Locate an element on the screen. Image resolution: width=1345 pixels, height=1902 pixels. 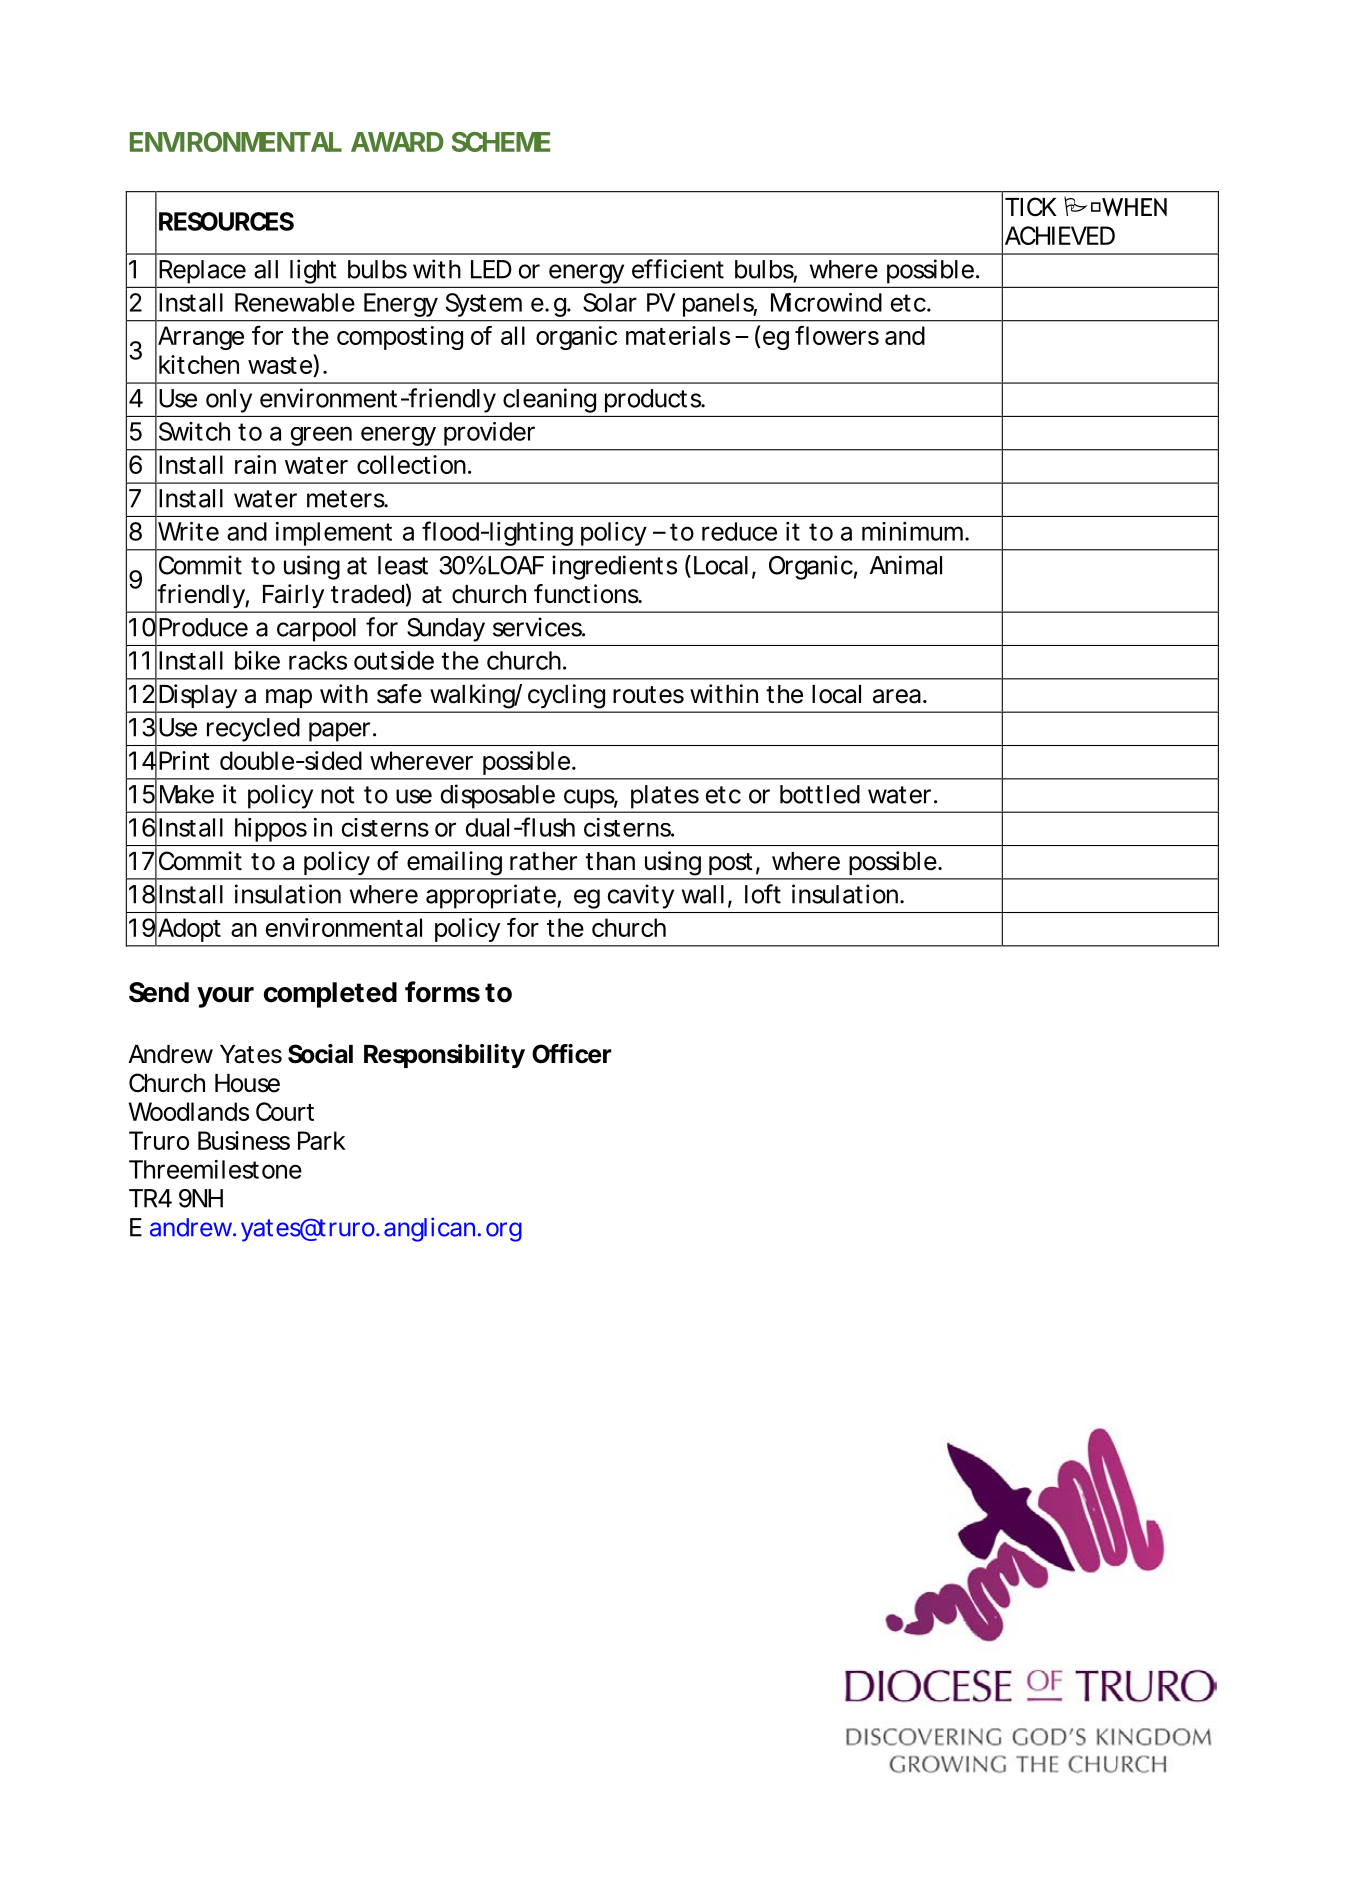
Renewable is located at coordinates (295, 302).
